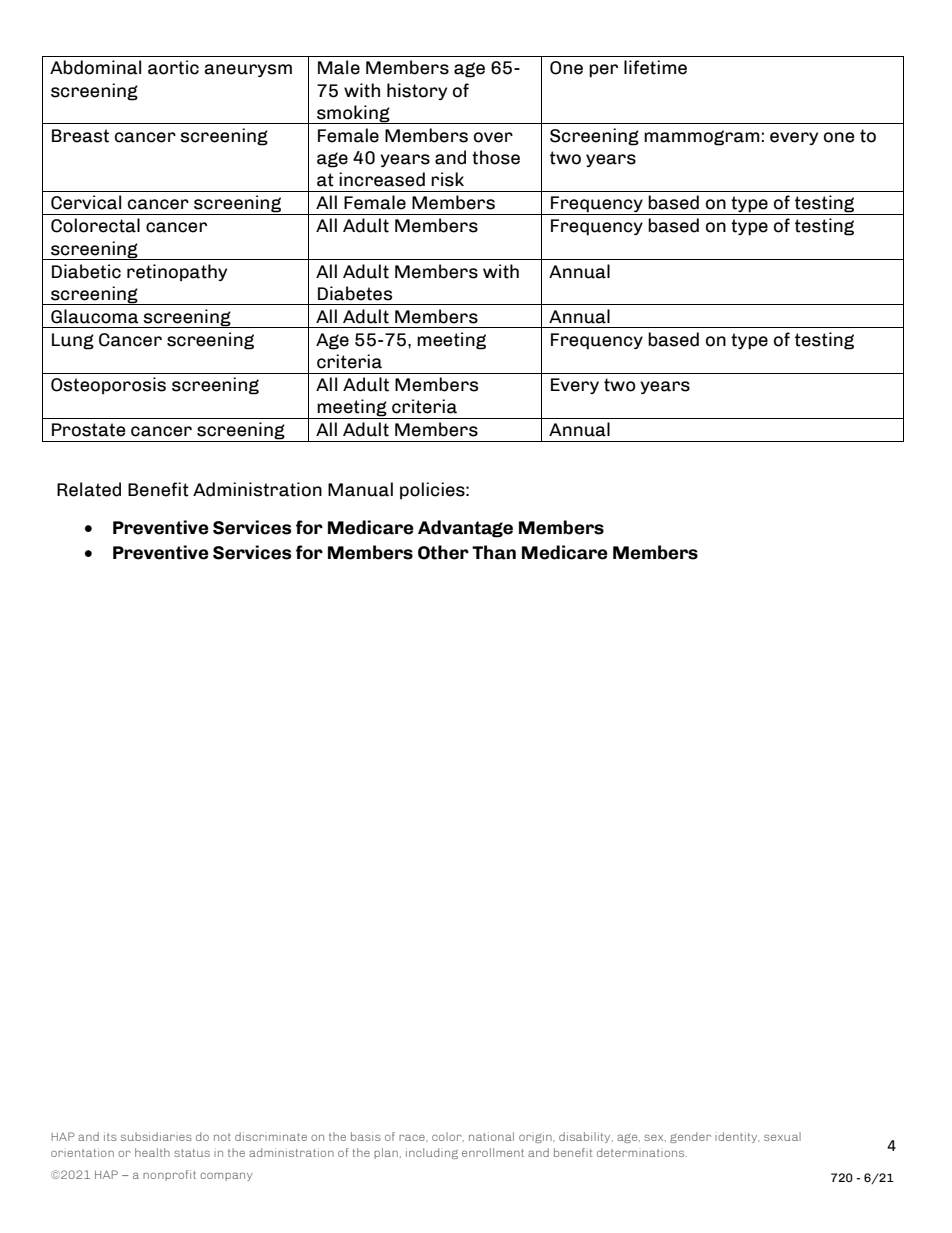  Describe the element at coordinates (702, 138) in the screenshot. I see `mammogram` at that location.
